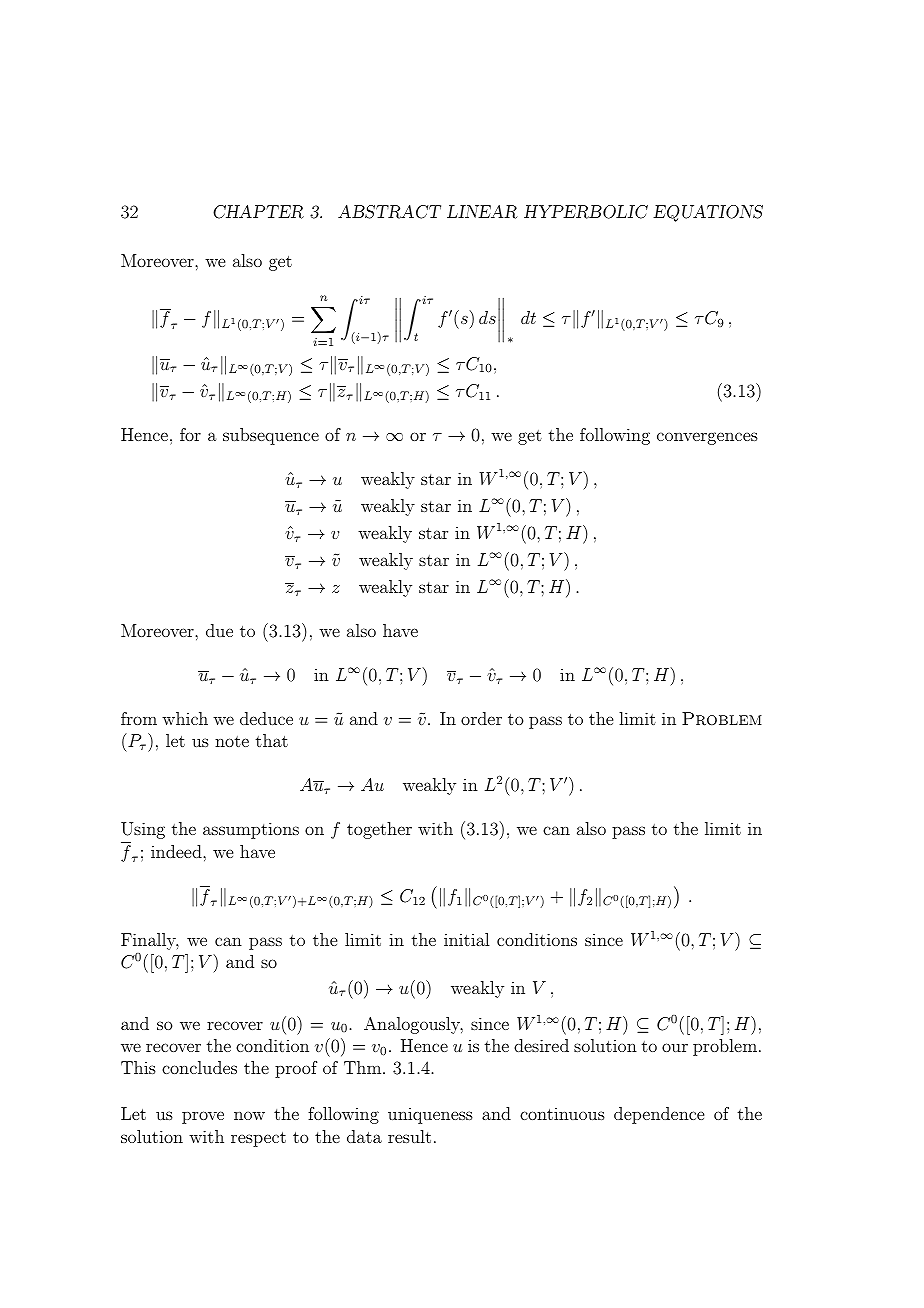  Describe the element at coordinates (675, 1047) in the page. I see `our` at that location.
